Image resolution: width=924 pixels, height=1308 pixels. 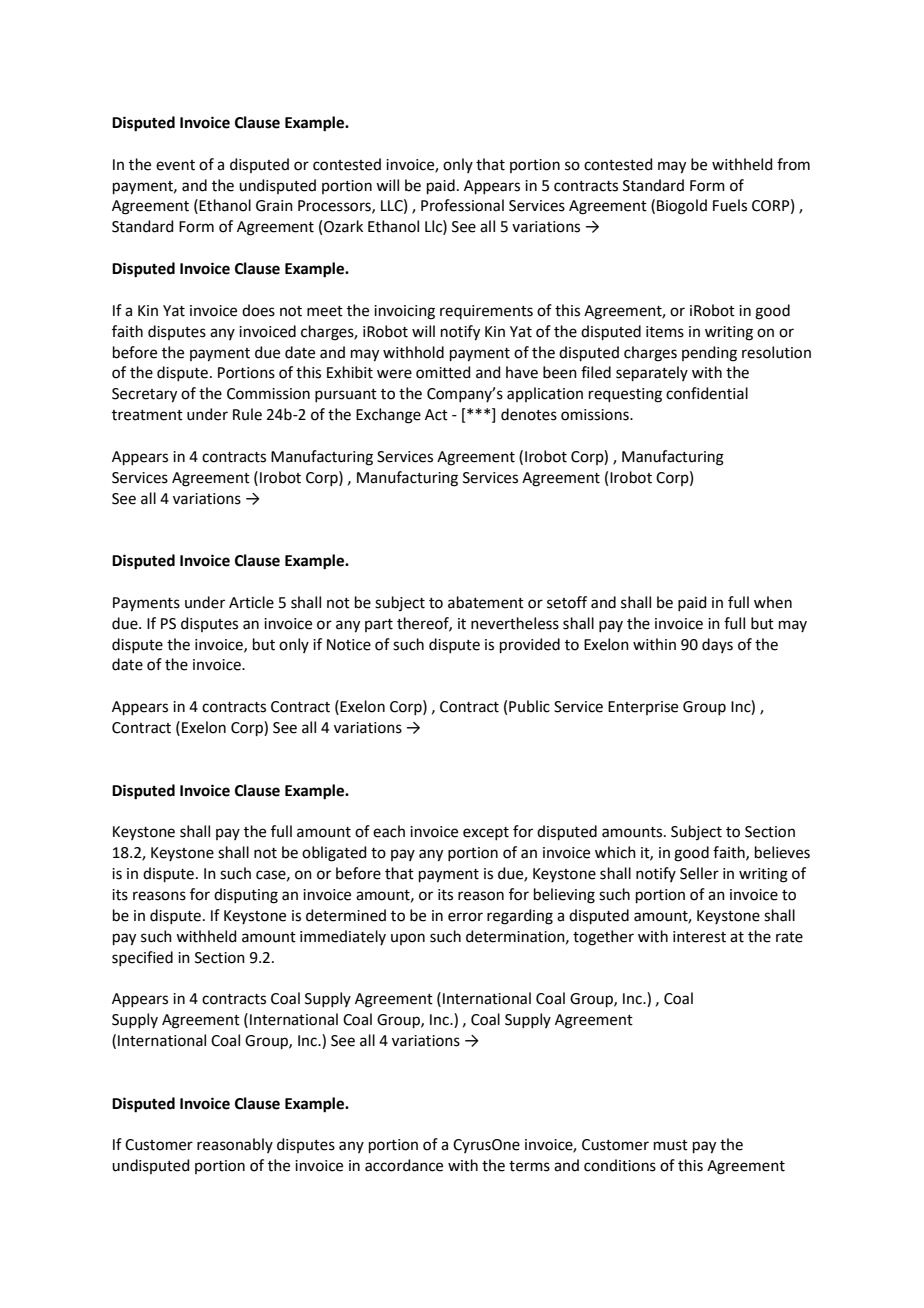 What do you see at coordinates (671, 1145) in the document?
I see `must` at bounding box center [671, 1145].
